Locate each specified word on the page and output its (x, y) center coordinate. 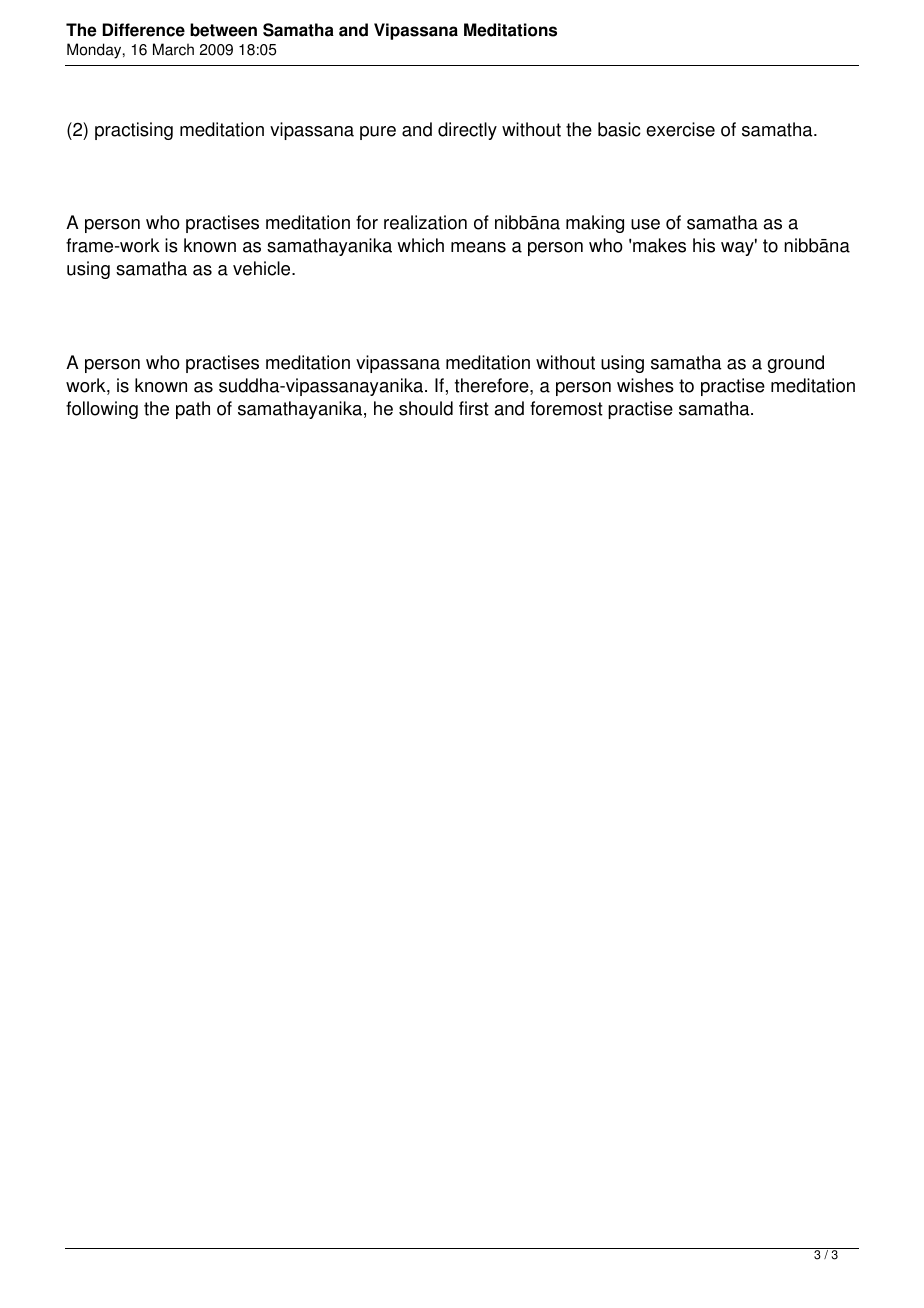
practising (134, 131)
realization (425, 222)
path (193, 410)
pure (378, 133)
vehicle (263, 268)
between (223, 30)
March (173, 49)
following (102, 410)
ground (795, 364)
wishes (645, 385)
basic (619, 129)
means (478, 247)
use (645, 224)
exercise (680, 129)
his (704, 245)
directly (467, 131)
